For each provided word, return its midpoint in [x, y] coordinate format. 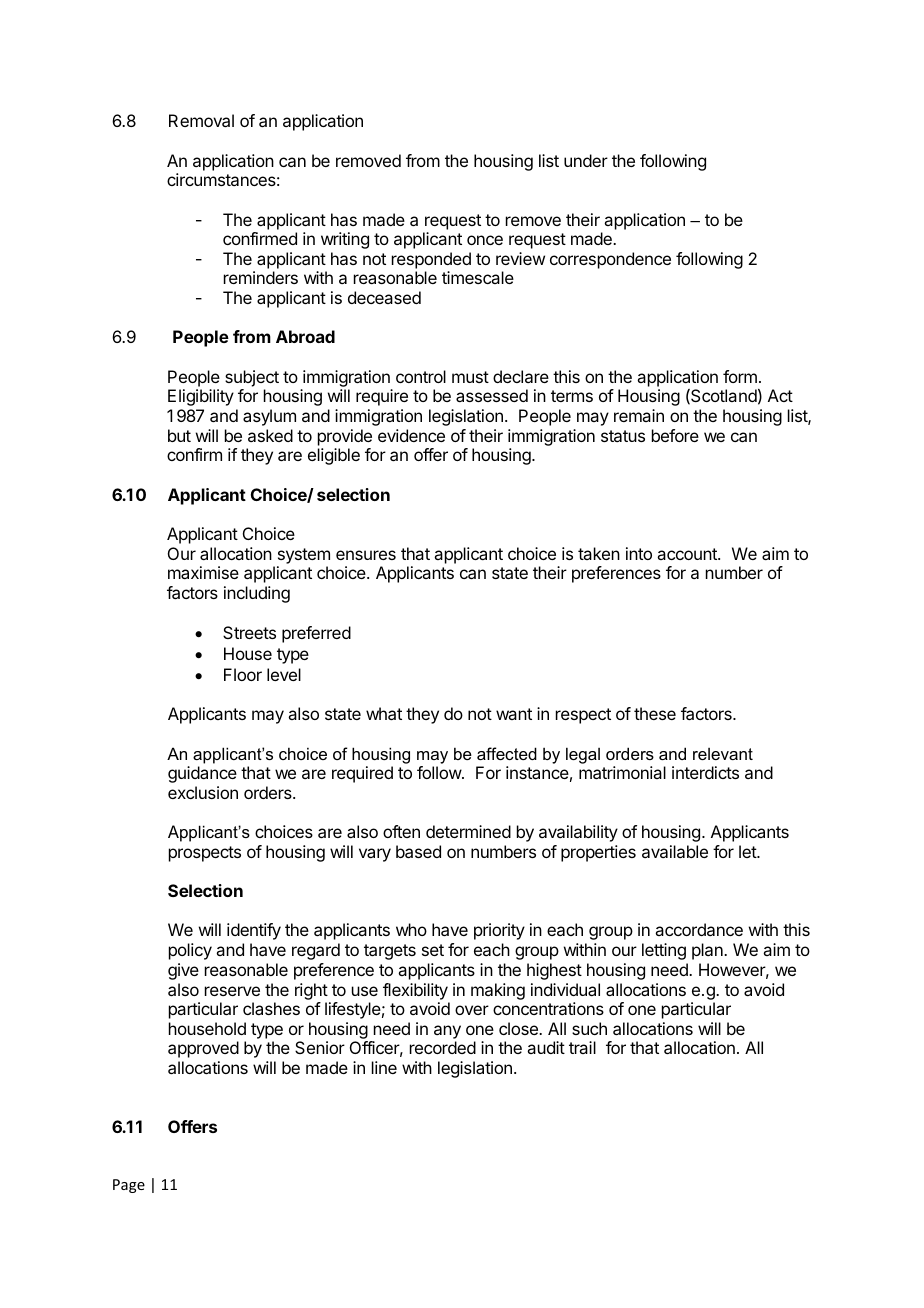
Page [129, 1186]
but [179, 435]
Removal [201, 120]
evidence [411, 435]
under [586, 160]
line [384, 1067]
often [401, 831]
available [675, 851]
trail [582, 1047]
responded [431, 260]
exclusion [203, 792]
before [675, 435]
